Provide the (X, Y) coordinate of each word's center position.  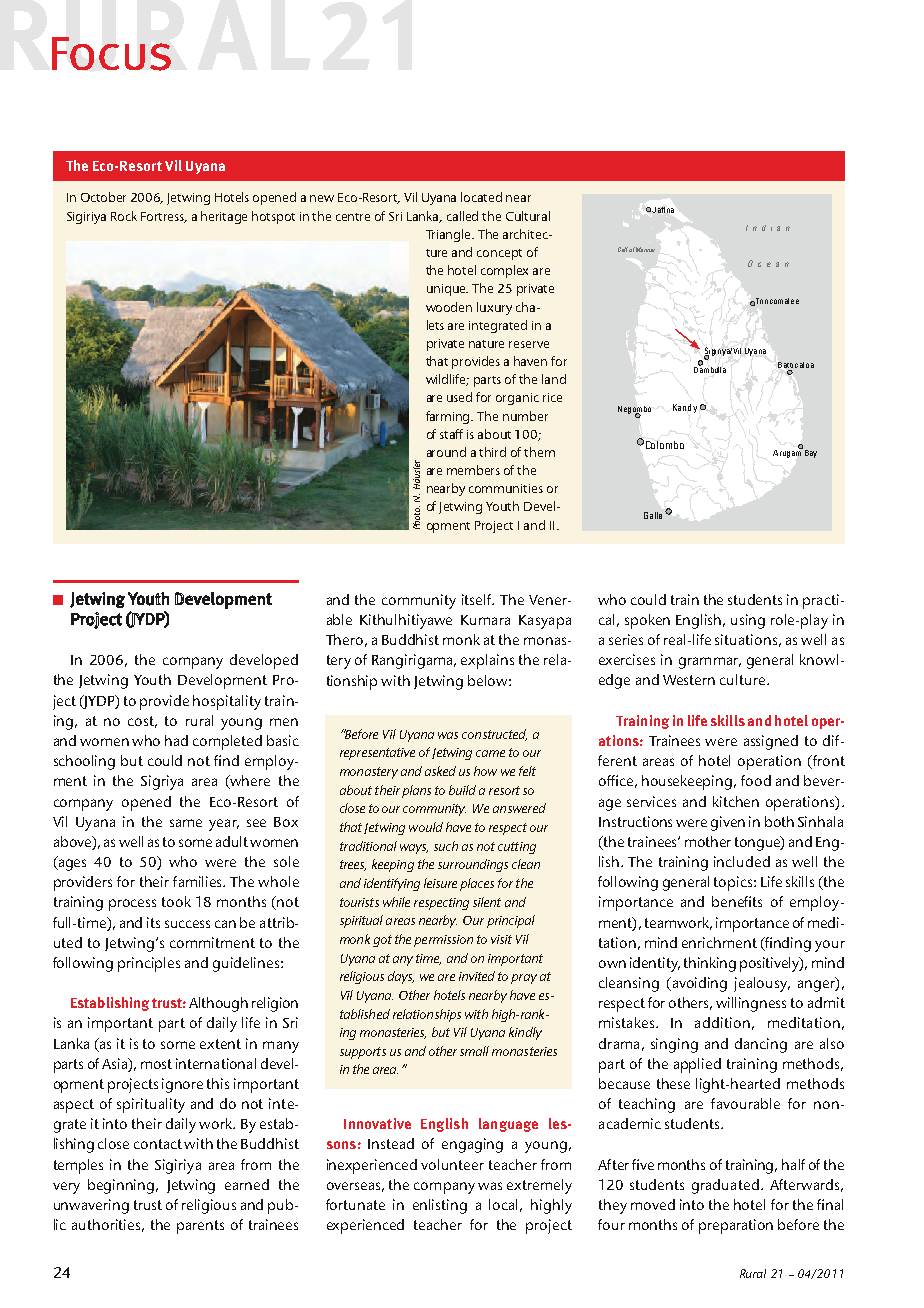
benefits (737, 901)
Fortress (164, 217)
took (176, 901)
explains (487, 661)
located (481, 197)
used (459, 397)
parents (200, 1227)
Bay (809, 452)
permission (443, 941)
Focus (111, 54)
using (748, 621)
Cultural (528, 216)
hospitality (227, 702)
